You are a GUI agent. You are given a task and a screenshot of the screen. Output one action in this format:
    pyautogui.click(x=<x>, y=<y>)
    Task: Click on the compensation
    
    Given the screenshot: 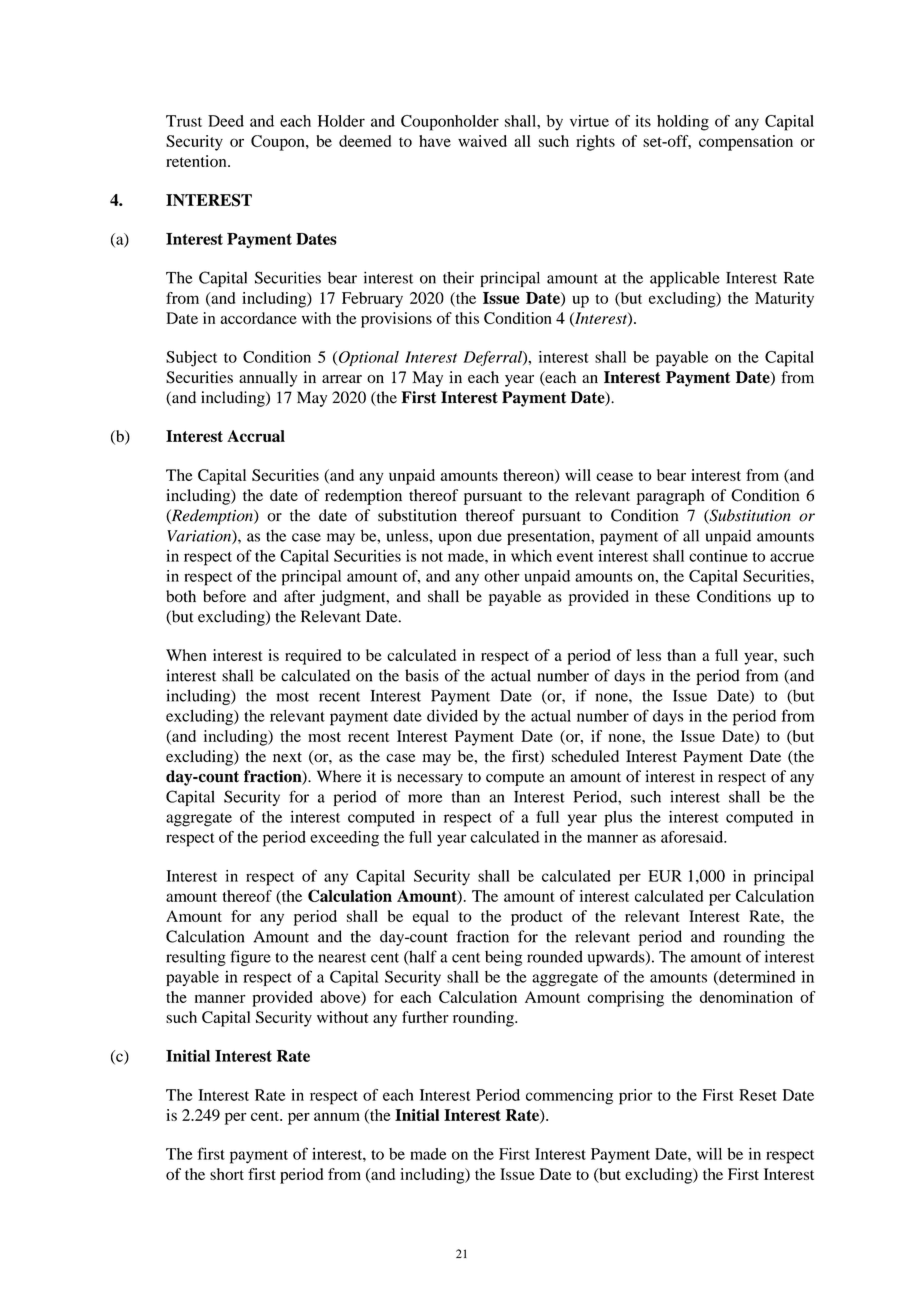 What is the action you would take?
    pyautogui.click(x=746, y=143)
